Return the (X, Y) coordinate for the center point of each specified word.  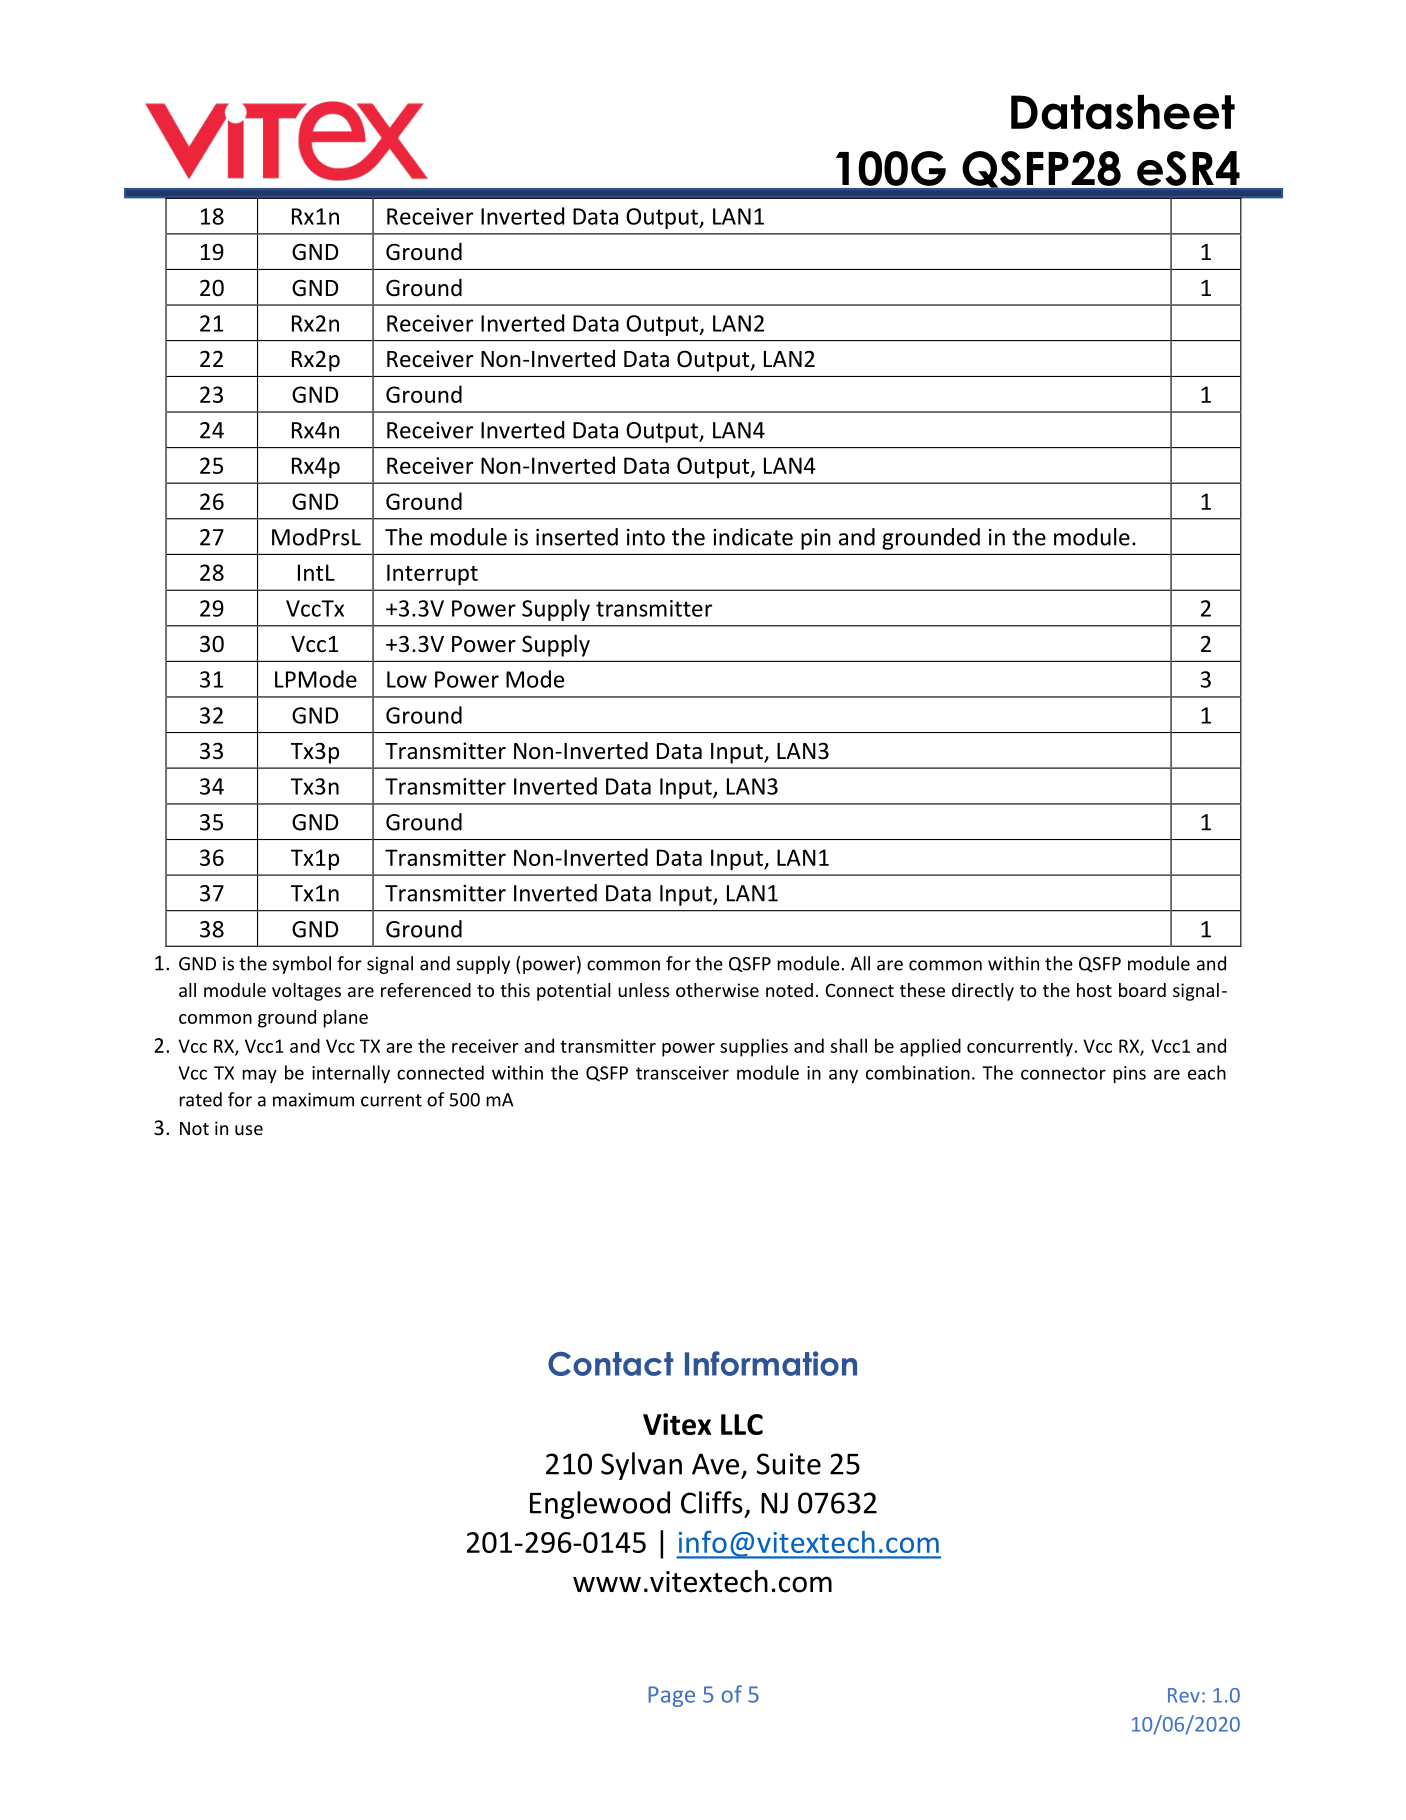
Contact (610, 1364)
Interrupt (432, 575)
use (249, 1130)
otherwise (717, 990)
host (1094, 990)
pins (1129, 1074)
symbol (302, 965)
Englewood (600, 1505)
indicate (753, 537)
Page (671, 1696)
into (646, 537)
